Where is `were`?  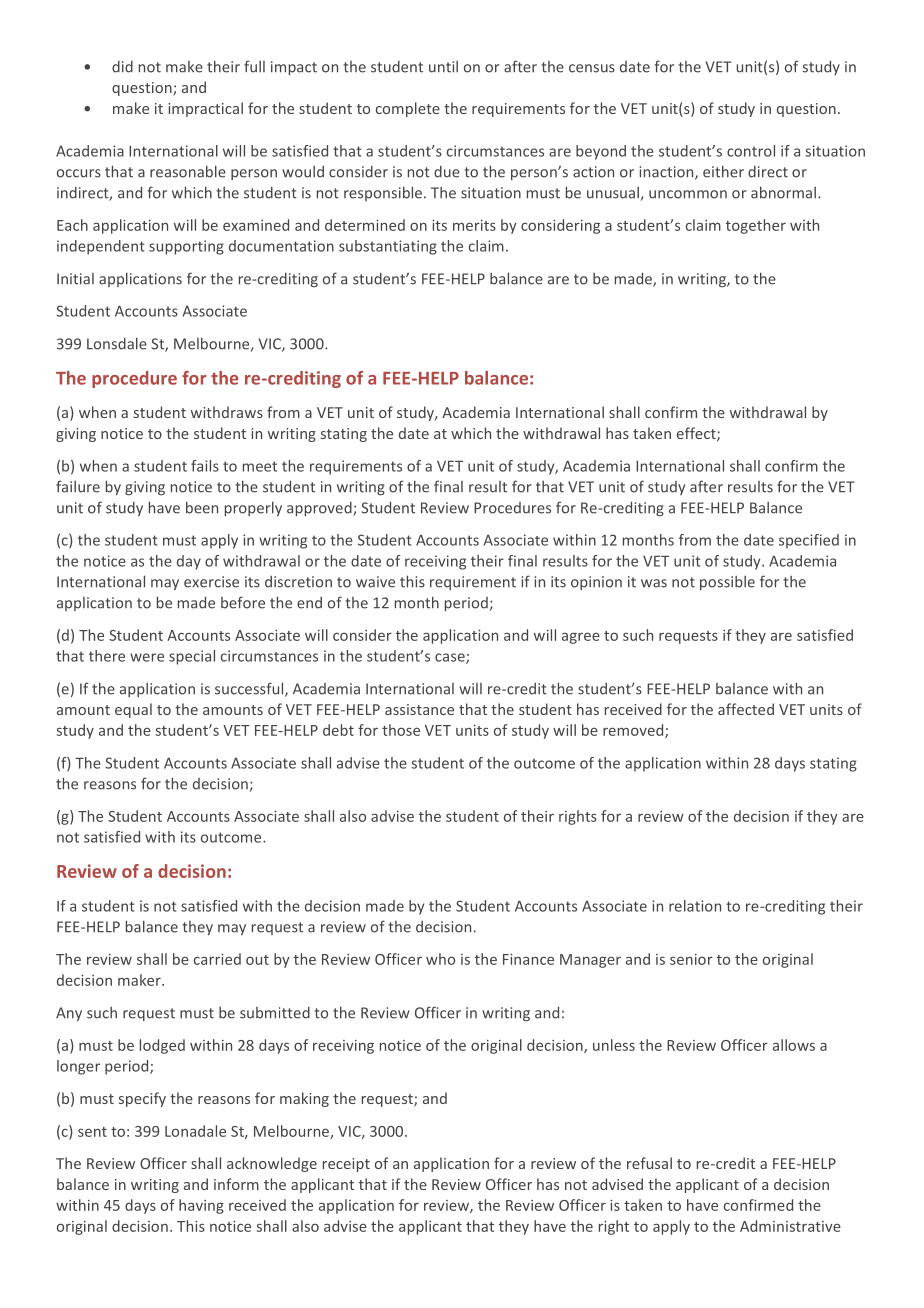
were is located at coordinates (147, 657).
